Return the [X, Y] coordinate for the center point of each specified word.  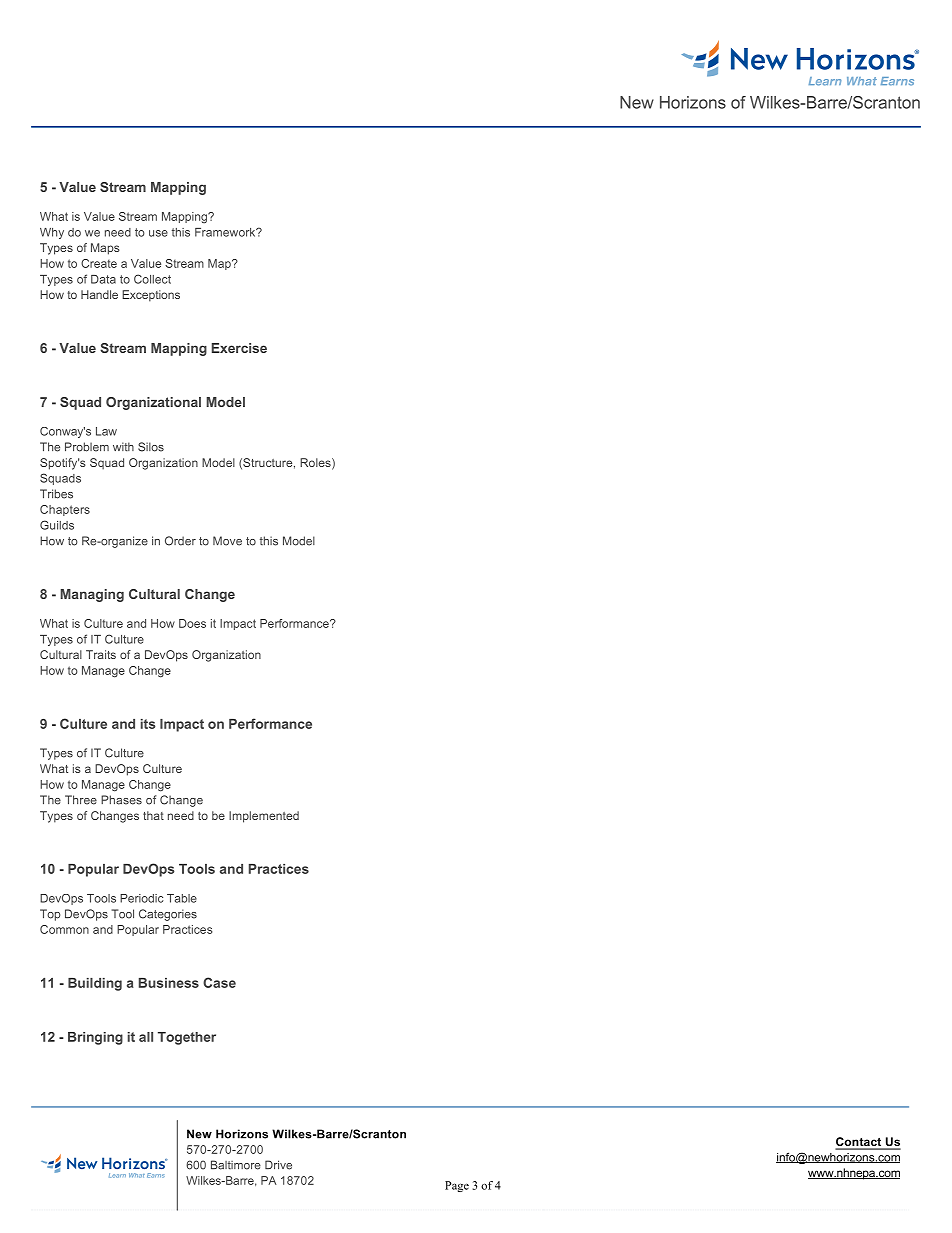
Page [457, 1186]
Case [219, 982]
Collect [152, 279]
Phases [121, 800]
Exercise [239, 348]
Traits [101, 654]
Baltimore [236, 1165]
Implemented [264, 817]
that [153, 815]
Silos [151, 447]
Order [180, 541]
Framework [226, 232]
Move [227, 541]
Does [192, 623]
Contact [859, 1143]
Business [169, 983]
